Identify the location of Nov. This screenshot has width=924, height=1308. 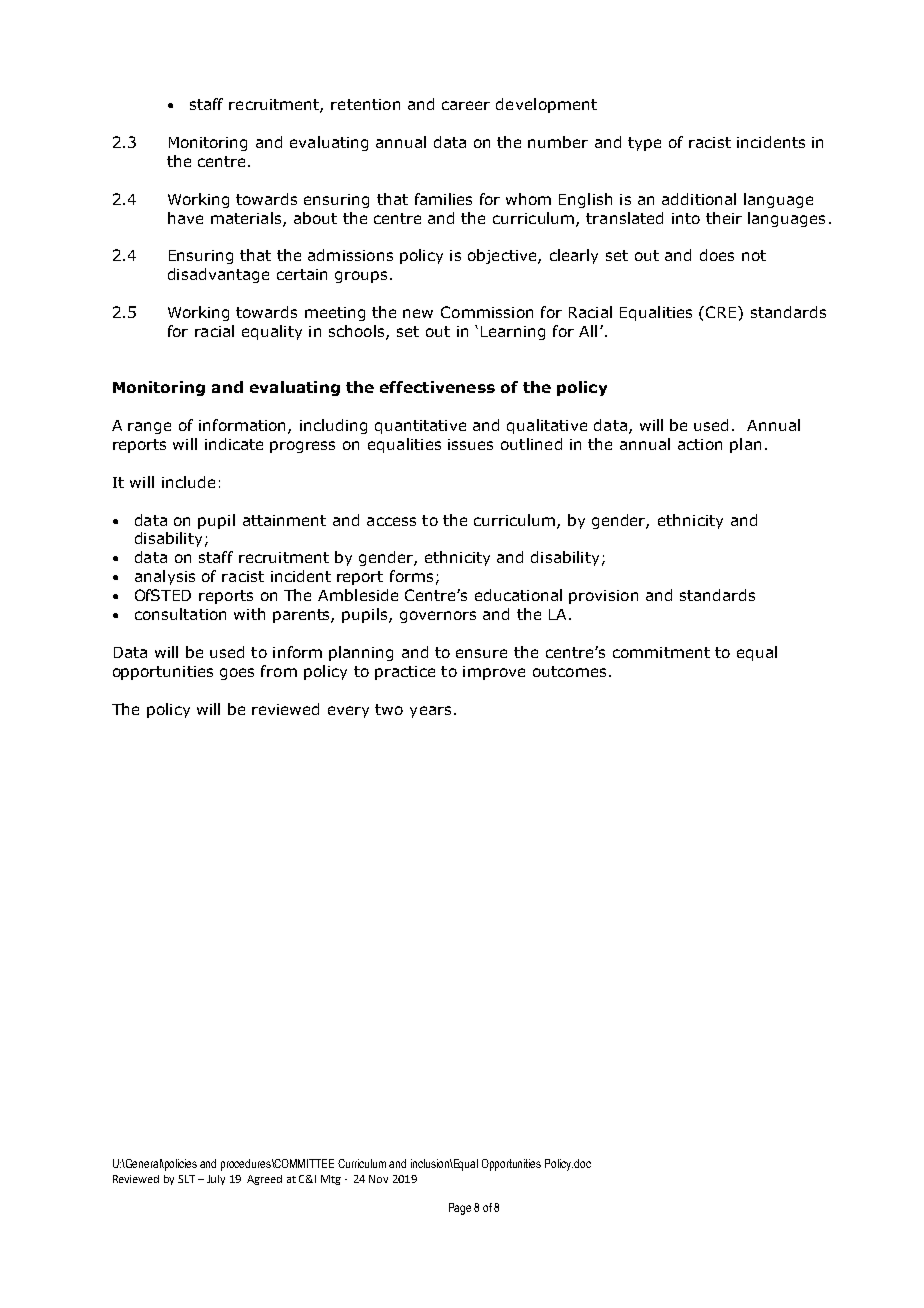
(378, 1179).
